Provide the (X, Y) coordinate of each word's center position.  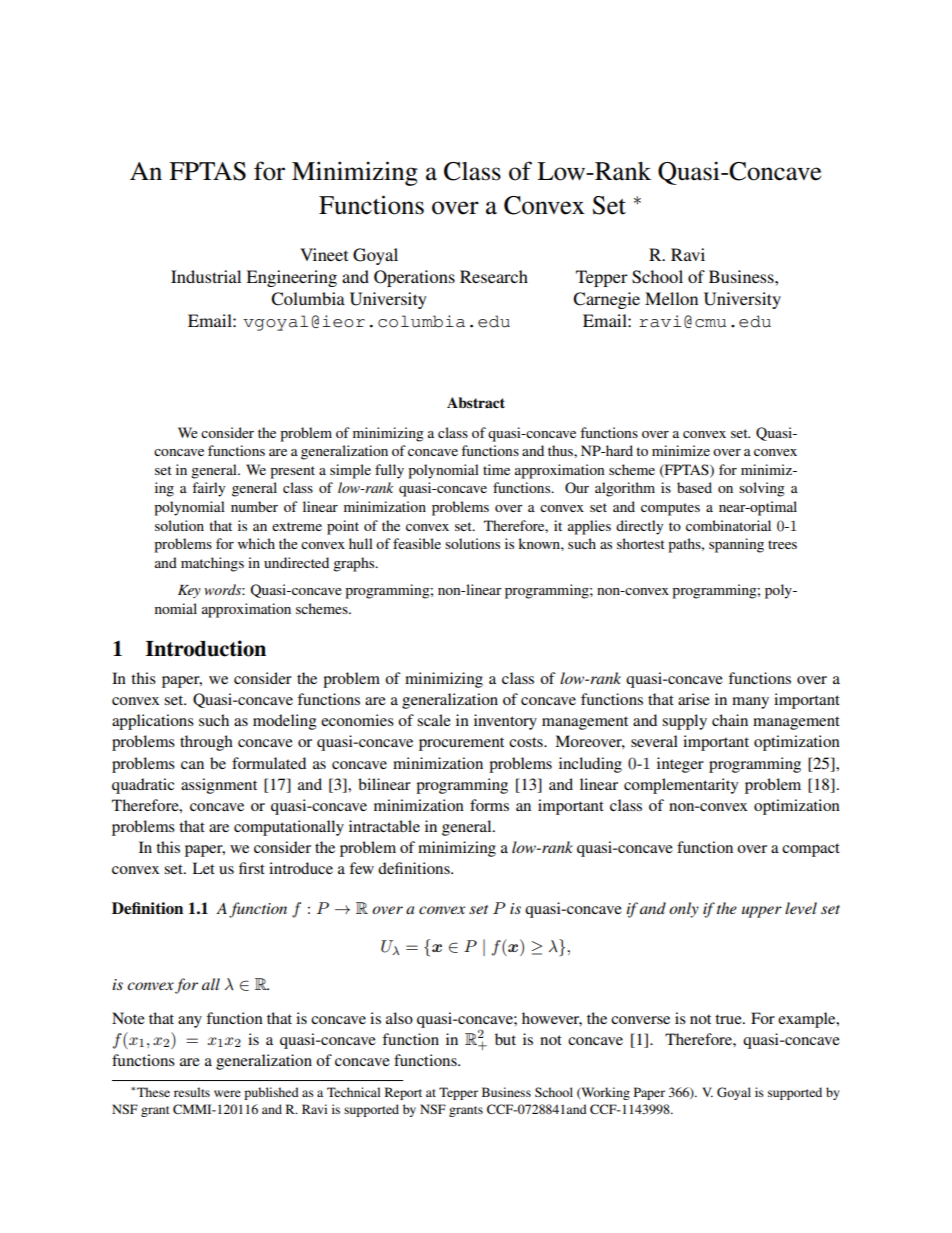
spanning (736, 545)
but (505, 1039)
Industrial (206, 276)
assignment (219, 786)
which (256, 543)
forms (489, 805)
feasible (417, 543)
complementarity (681, 786)
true (729, 1019)
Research (494, 276)
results (192, 1092)
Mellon (671, 298)
